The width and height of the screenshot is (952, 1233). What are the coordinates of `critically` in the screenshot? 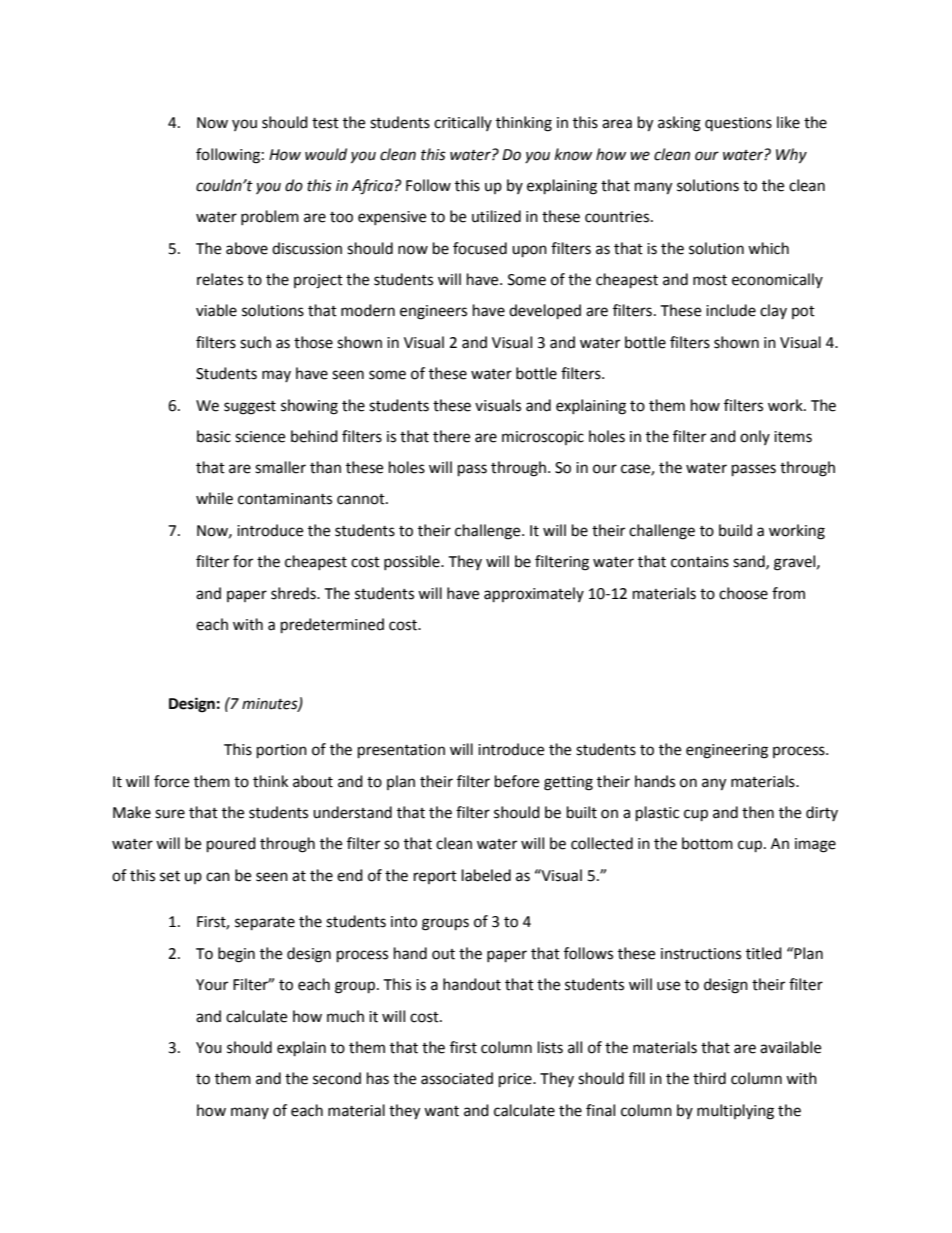 It's located at (463, 123).
